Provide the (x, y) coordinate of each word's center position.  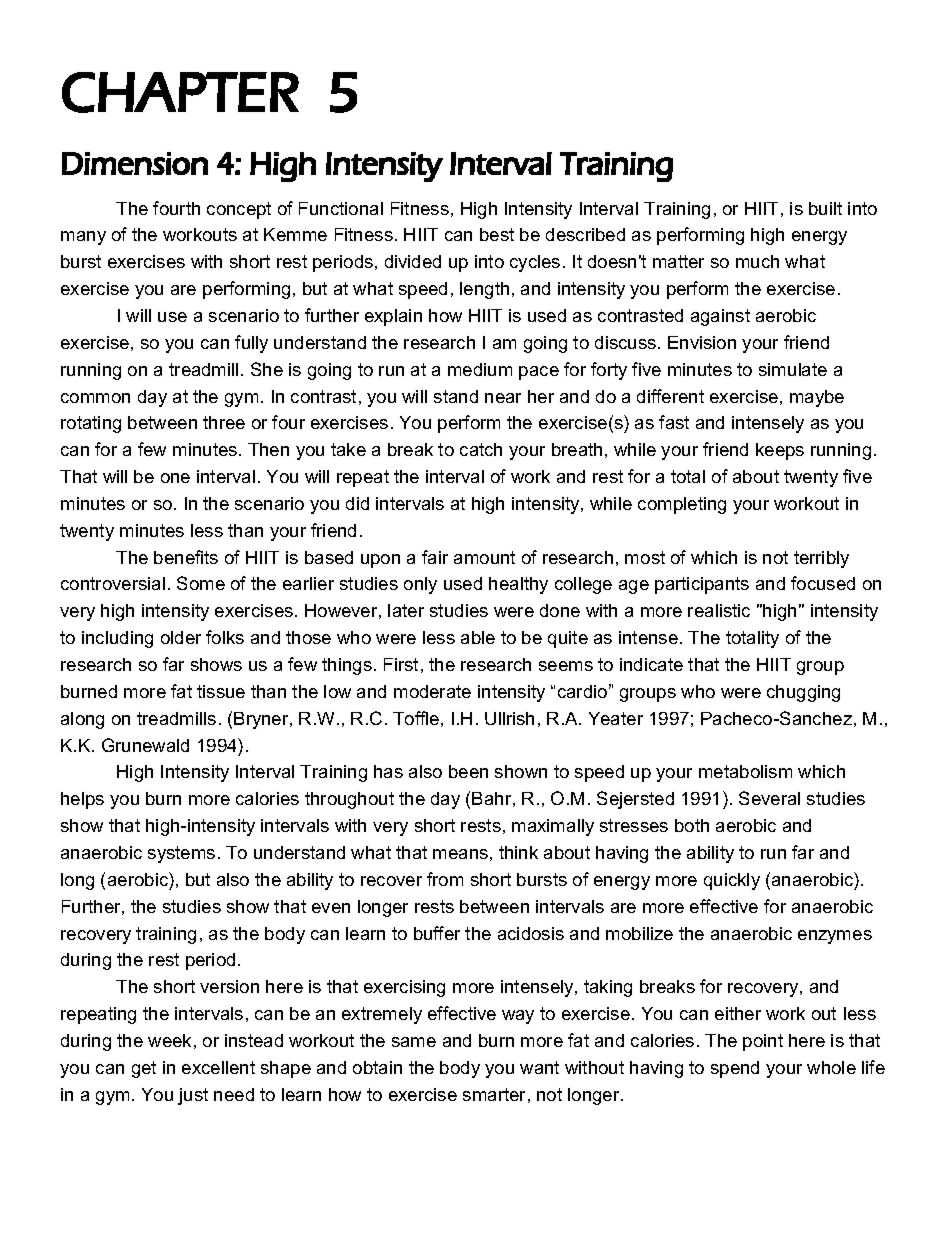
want (539, 1067)
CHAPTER (180, 92)
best (497, 234)
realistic (719, 610)
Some (201, 583)
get (144, 1069)
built (825, 208)
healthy (518, 585)
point (763, 1042)
